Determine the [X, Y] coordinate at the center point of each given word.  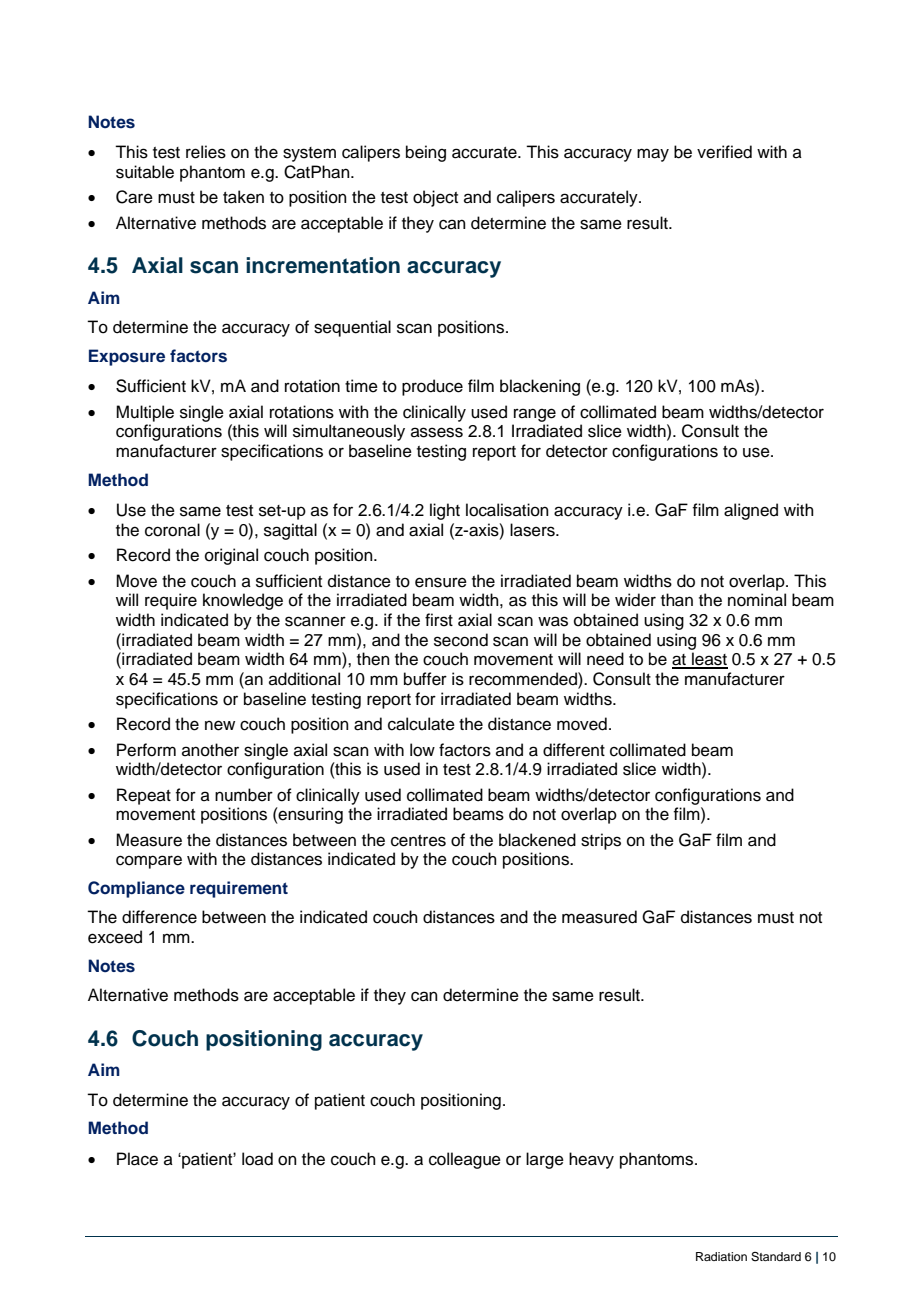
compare [149, 862]
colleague [465, 1160]
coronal [172, 530]
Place [137, 1159]
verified [724, 152]
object [435, 198]
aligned [751, 511]
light [445, 511]
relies [206, 152]
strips [601, 841]
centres [418, 841]
